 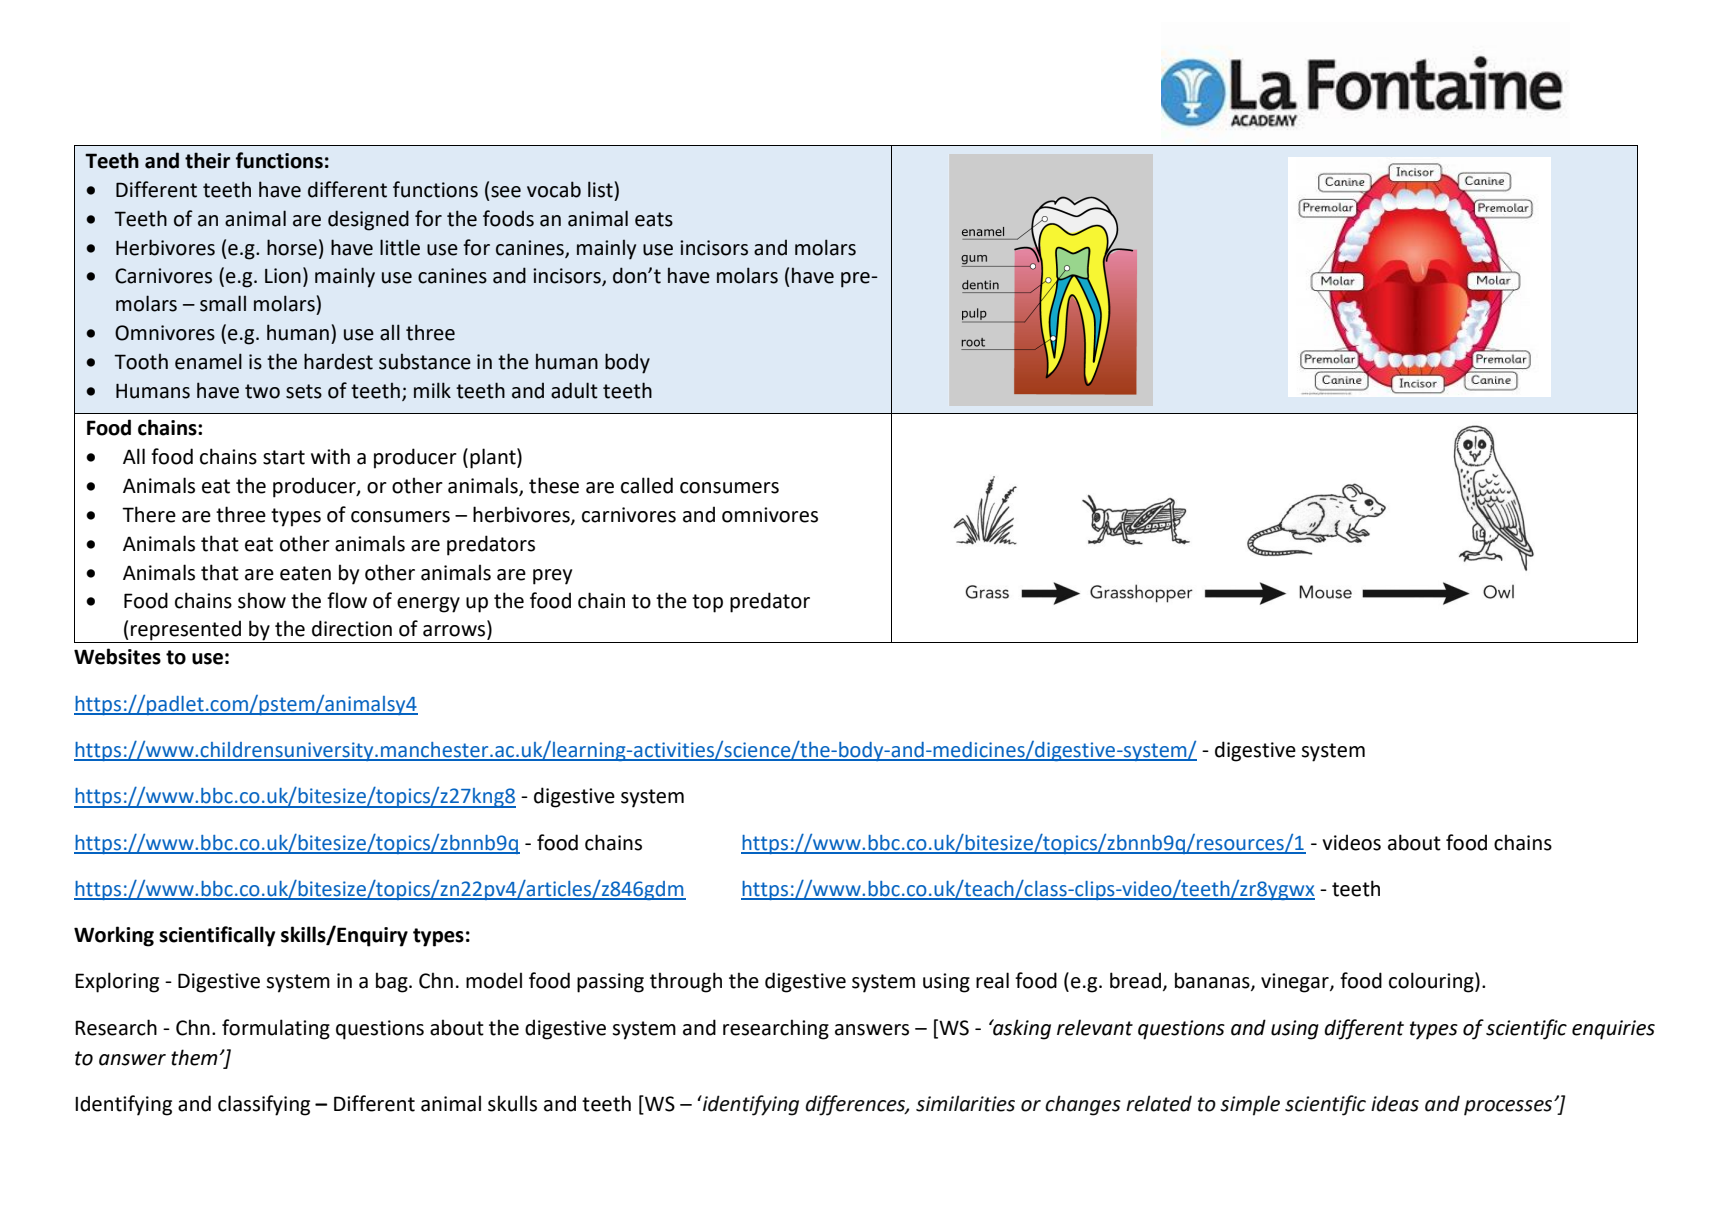 I want to click on them, so click(x=194, y=1057).
